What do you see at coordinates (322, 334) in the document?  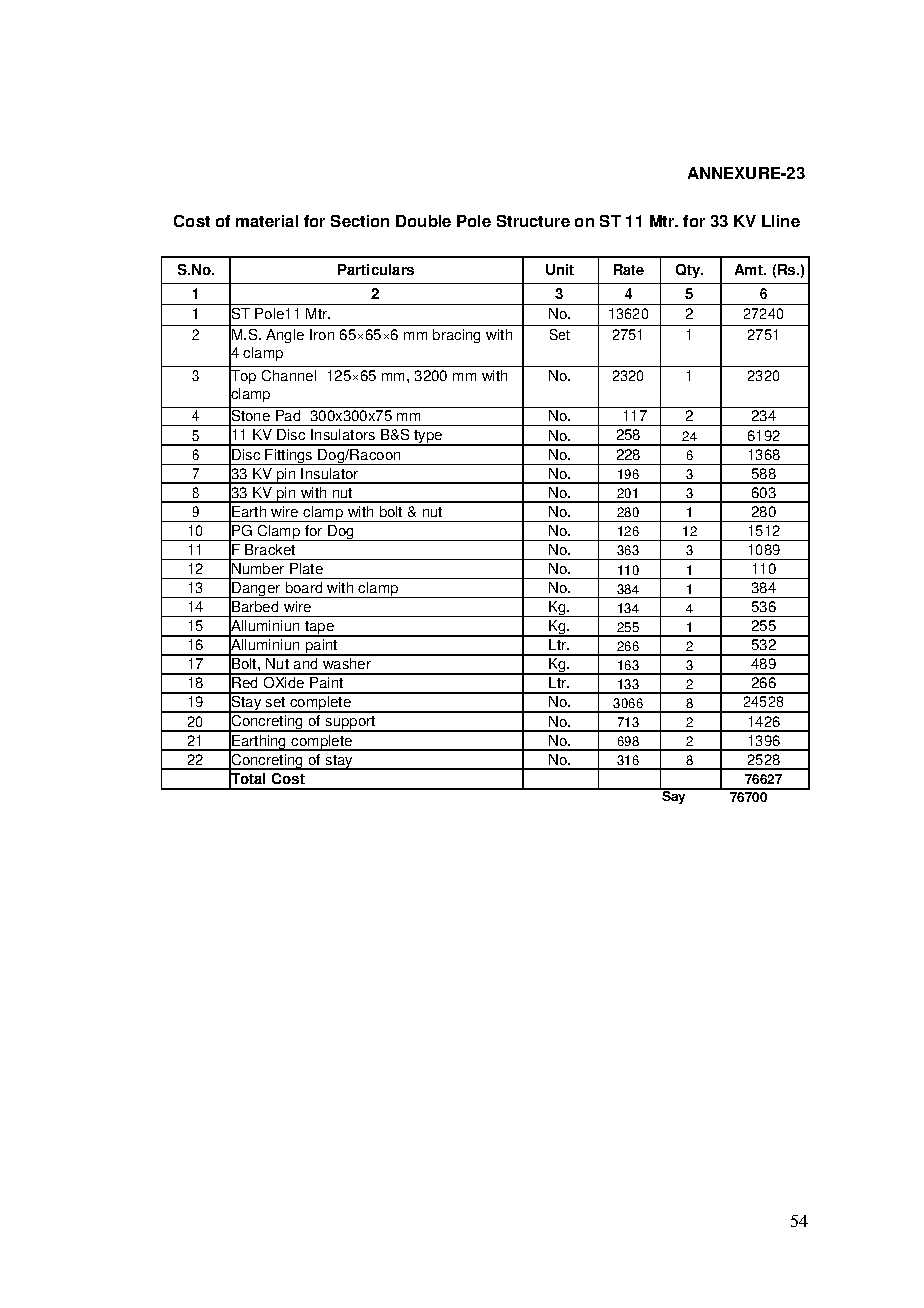 I see `Iron` at bounding box center [322, 334].
